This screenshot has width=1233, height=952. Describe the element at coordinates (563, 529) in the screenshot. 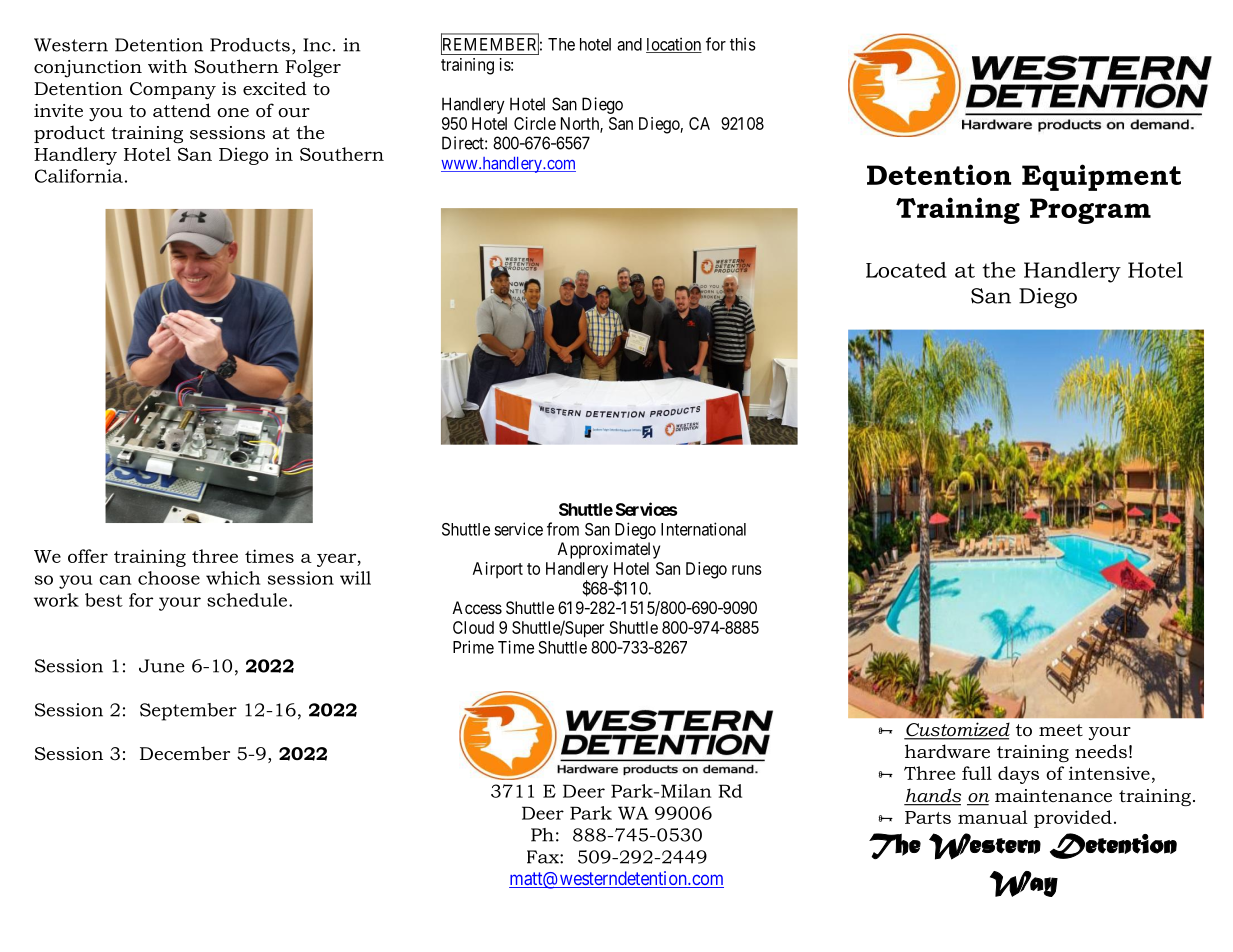

I see `from` at that location.
